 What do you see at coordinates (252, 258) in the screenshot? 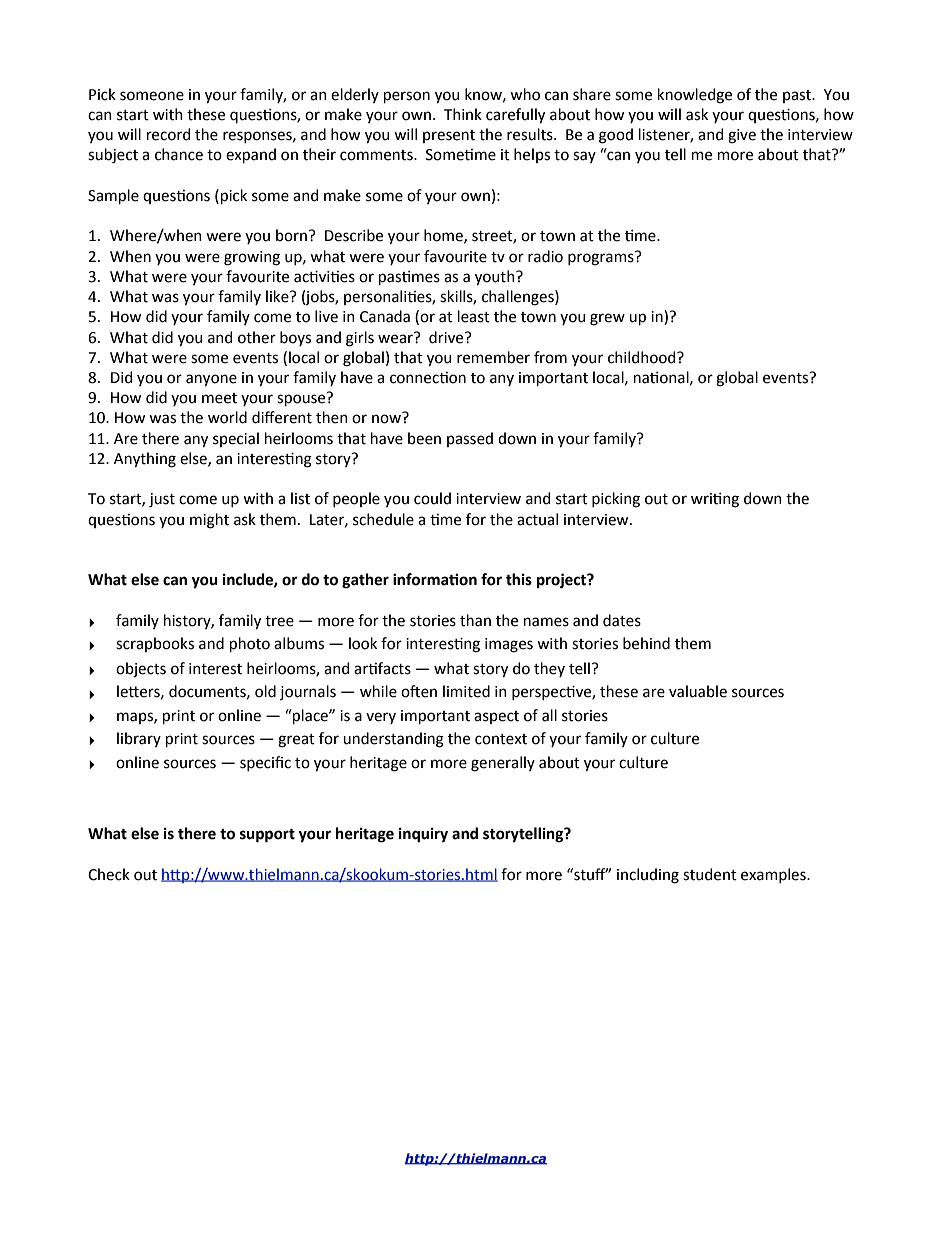
I see `growing` at bounding box center [252, 258].
